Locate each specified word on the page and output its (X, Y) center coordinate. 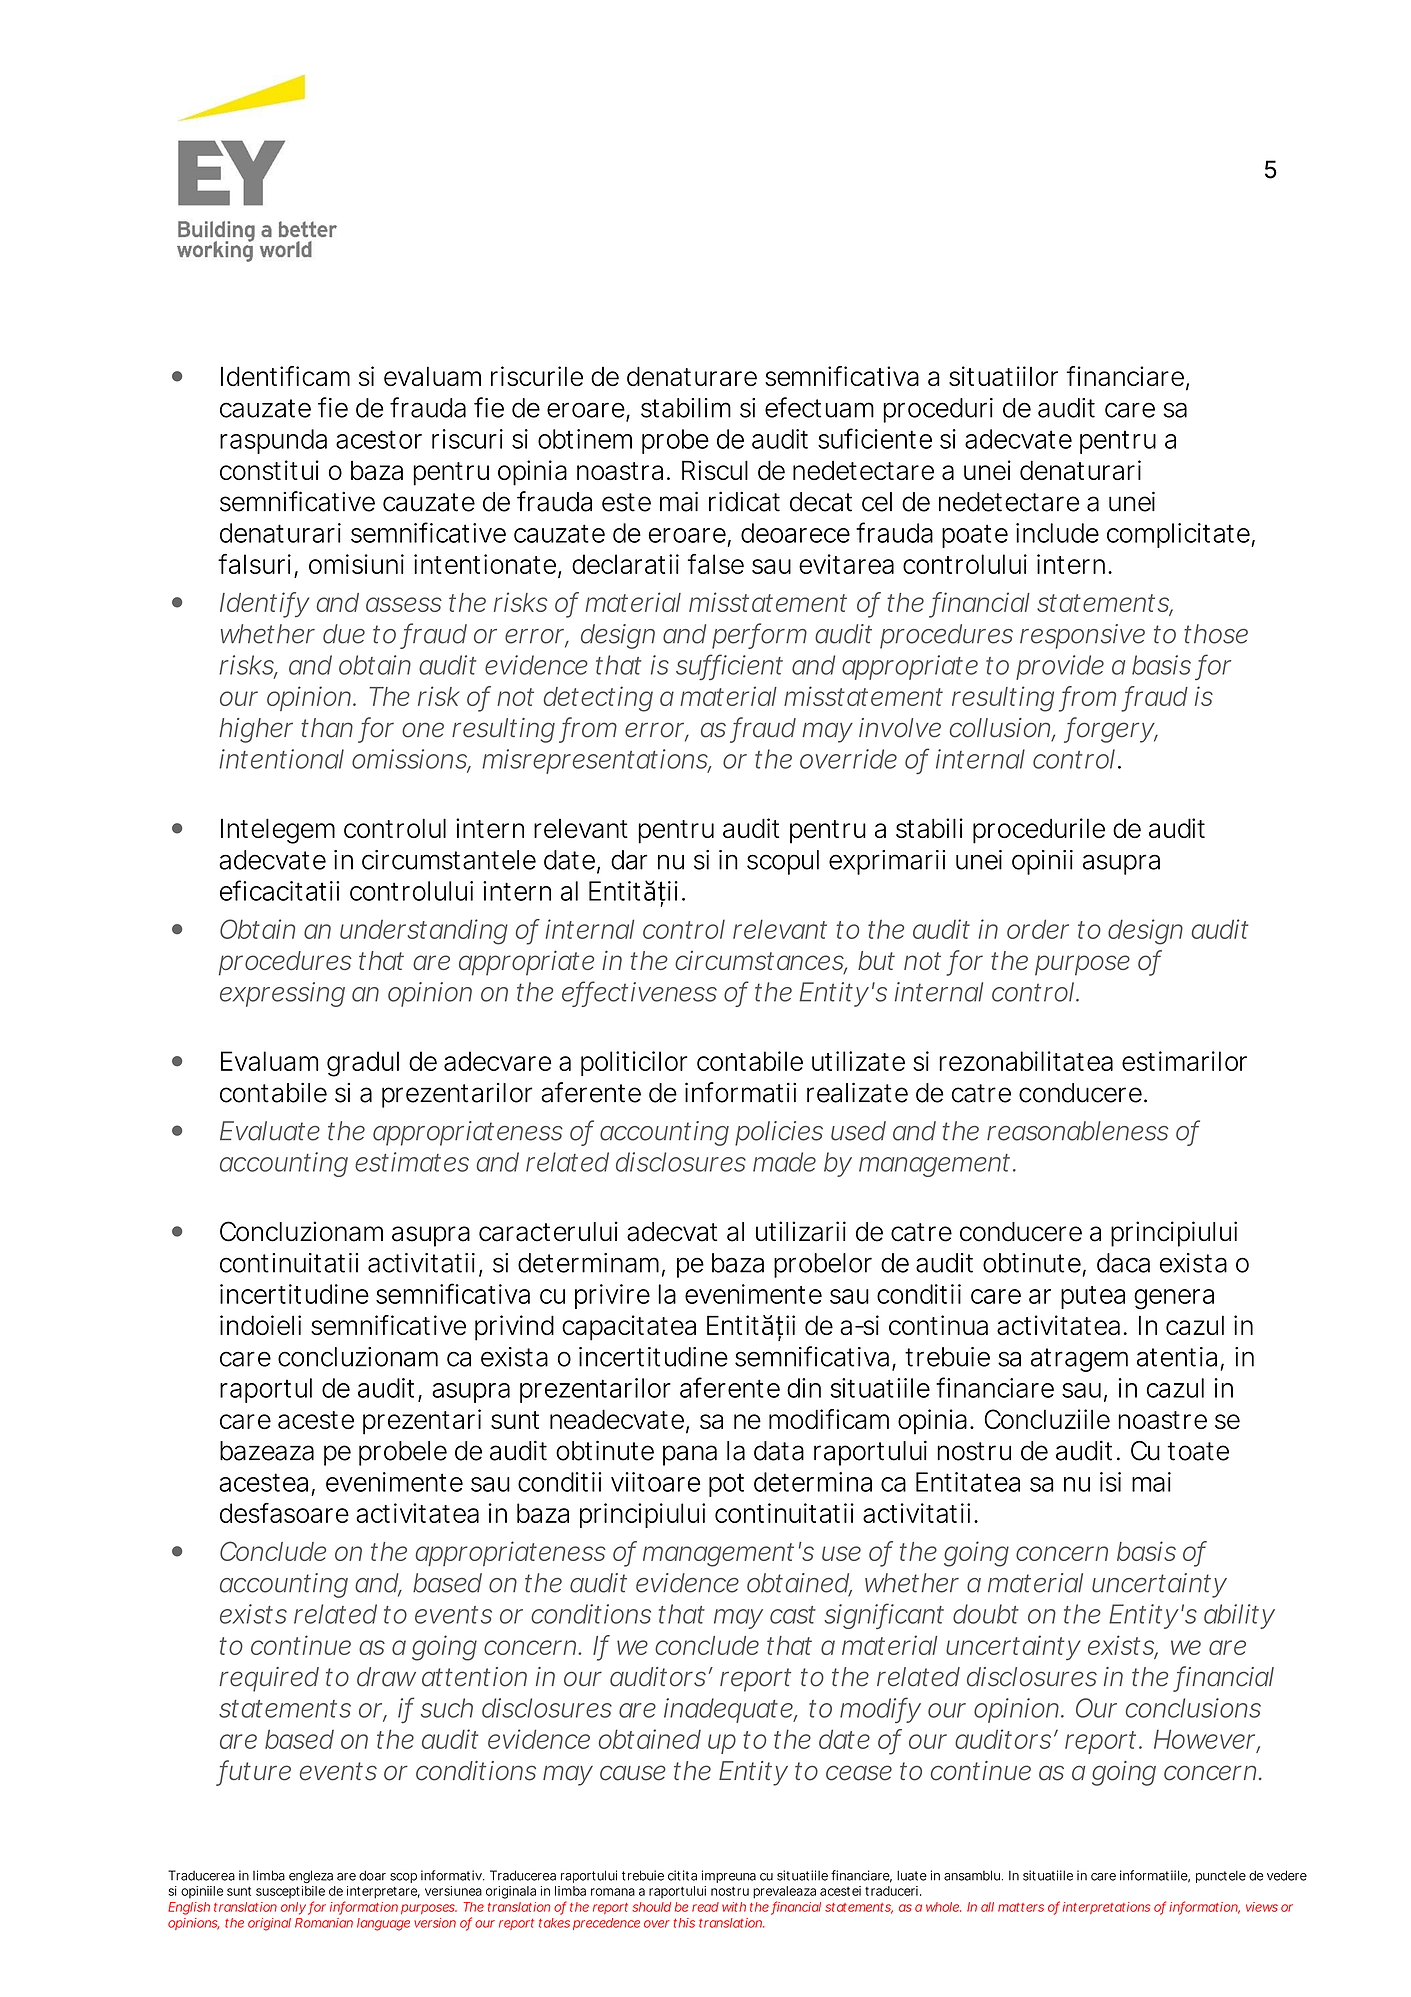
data (779, 1451)
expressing (282, 994)
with (734, 1907)
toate (1198, 1451)
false (716, 564)
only (293, 1908)
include (1057, 533)
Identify (264, 605)
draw (386, 1677)
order (1038, 929)
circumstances (761, 962)
